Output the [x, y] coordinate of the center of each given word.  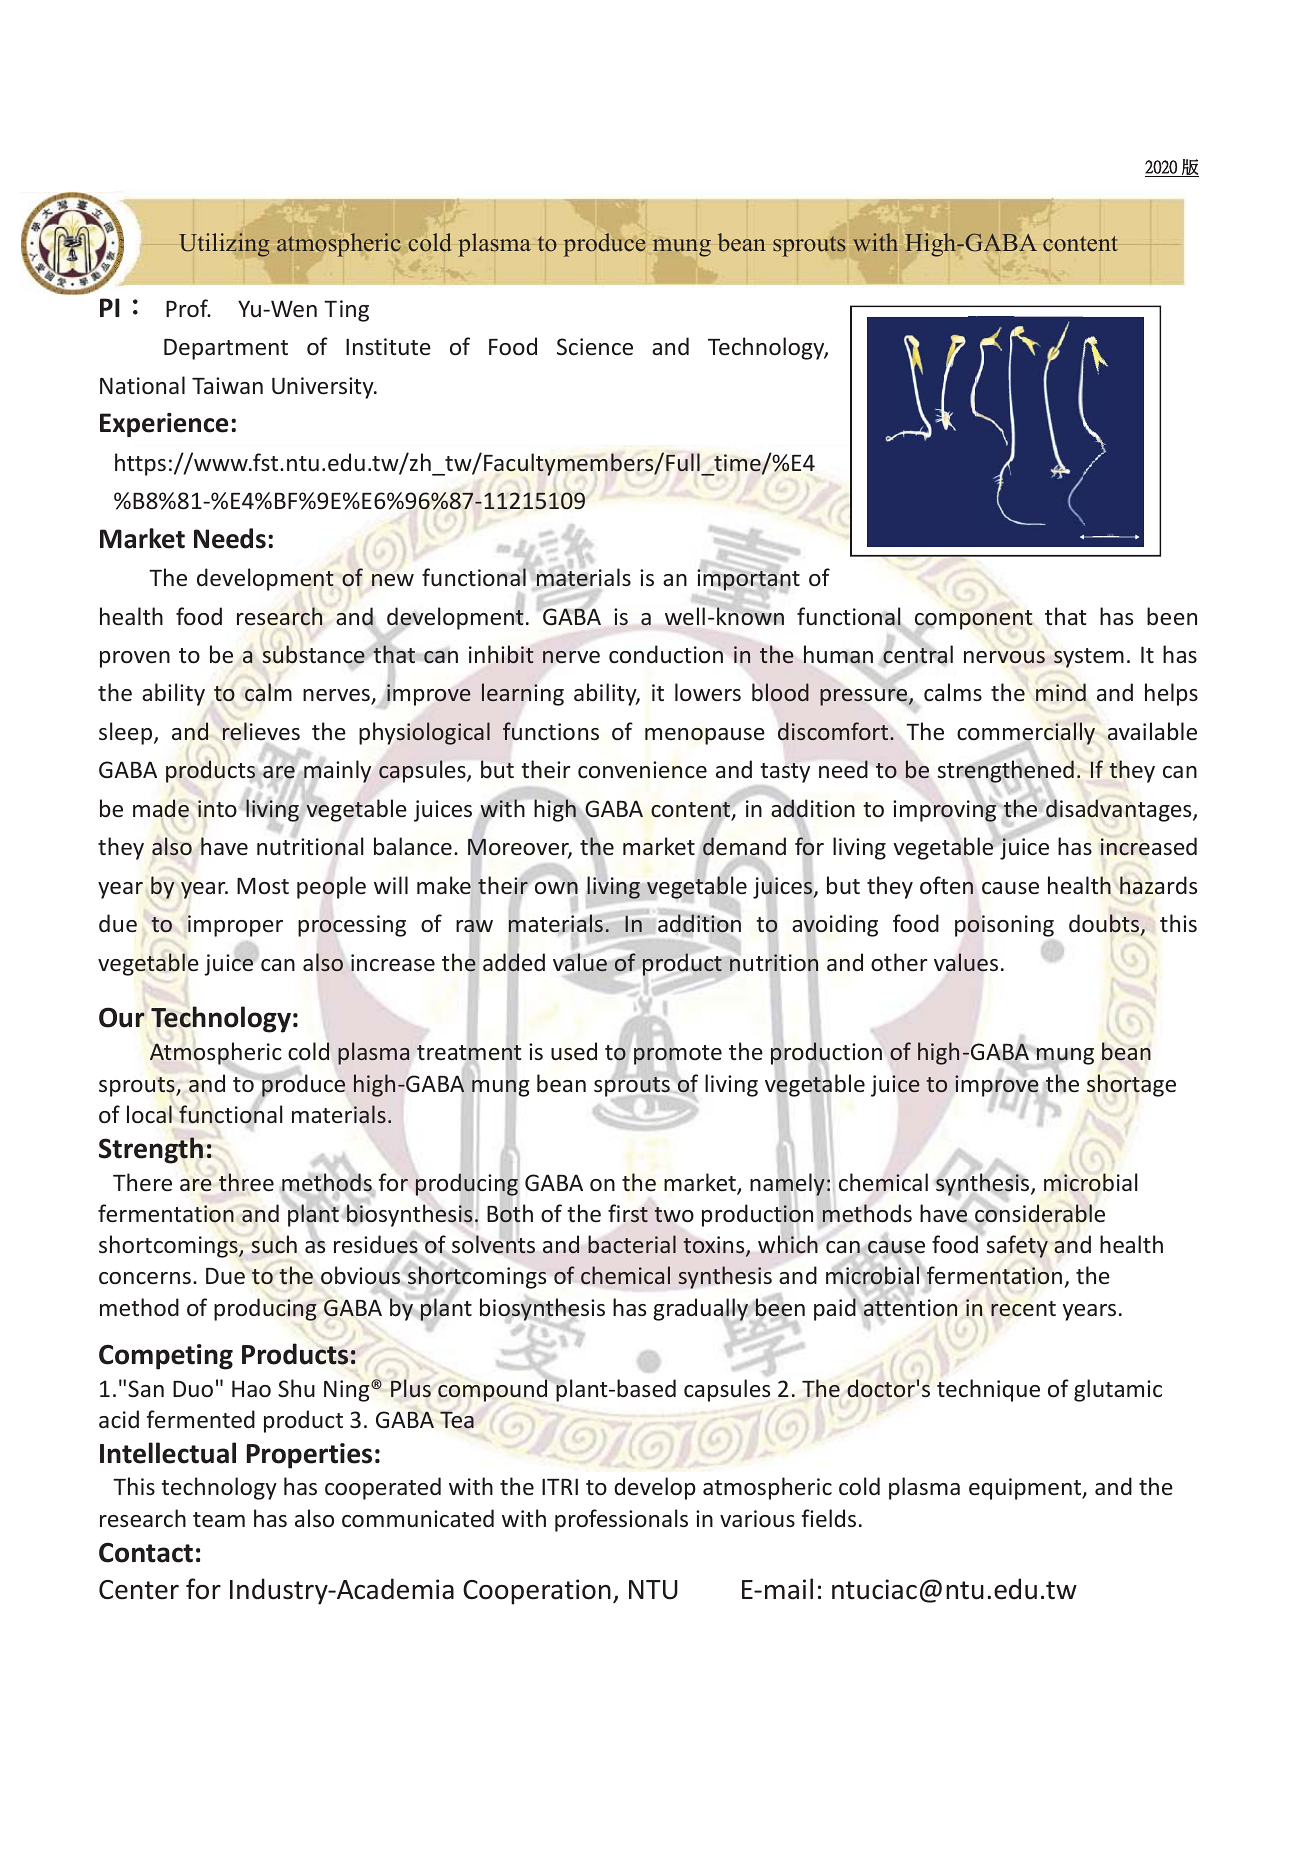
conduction [666, 654]
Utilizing [224, 245]
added [514, 961]
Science [595, 346]
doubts [1105, 924]
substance [314, 655]
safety [1017, 1246]
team [219, 1519]
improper [235, 926]
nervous [1004, 657]
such [274, 1244]
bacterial [632, 1244]
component [974, 620]
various [757, 1518]
